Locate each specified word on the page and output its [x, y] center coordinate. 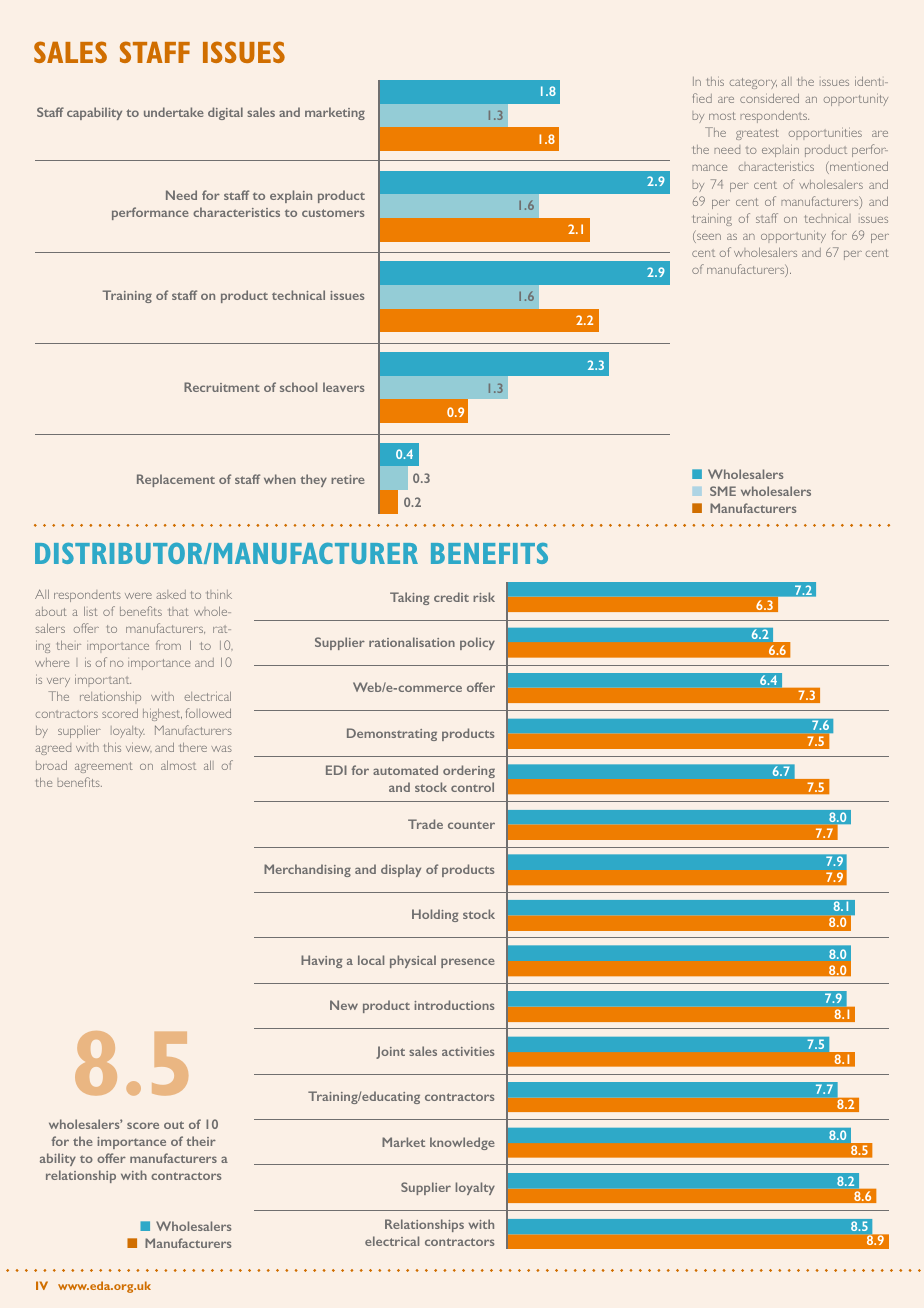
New [344, 1005]
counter [471, 825]
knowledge [462, 1143]
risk [484, 597]
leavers [343, 387]
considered [769, 98]
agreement [104, 767]
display [401, 870]
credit [451, 597]
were [138, 596]
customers [333, 213]
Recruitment [222, 387]
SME [723, 491]
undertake [174, 112]
